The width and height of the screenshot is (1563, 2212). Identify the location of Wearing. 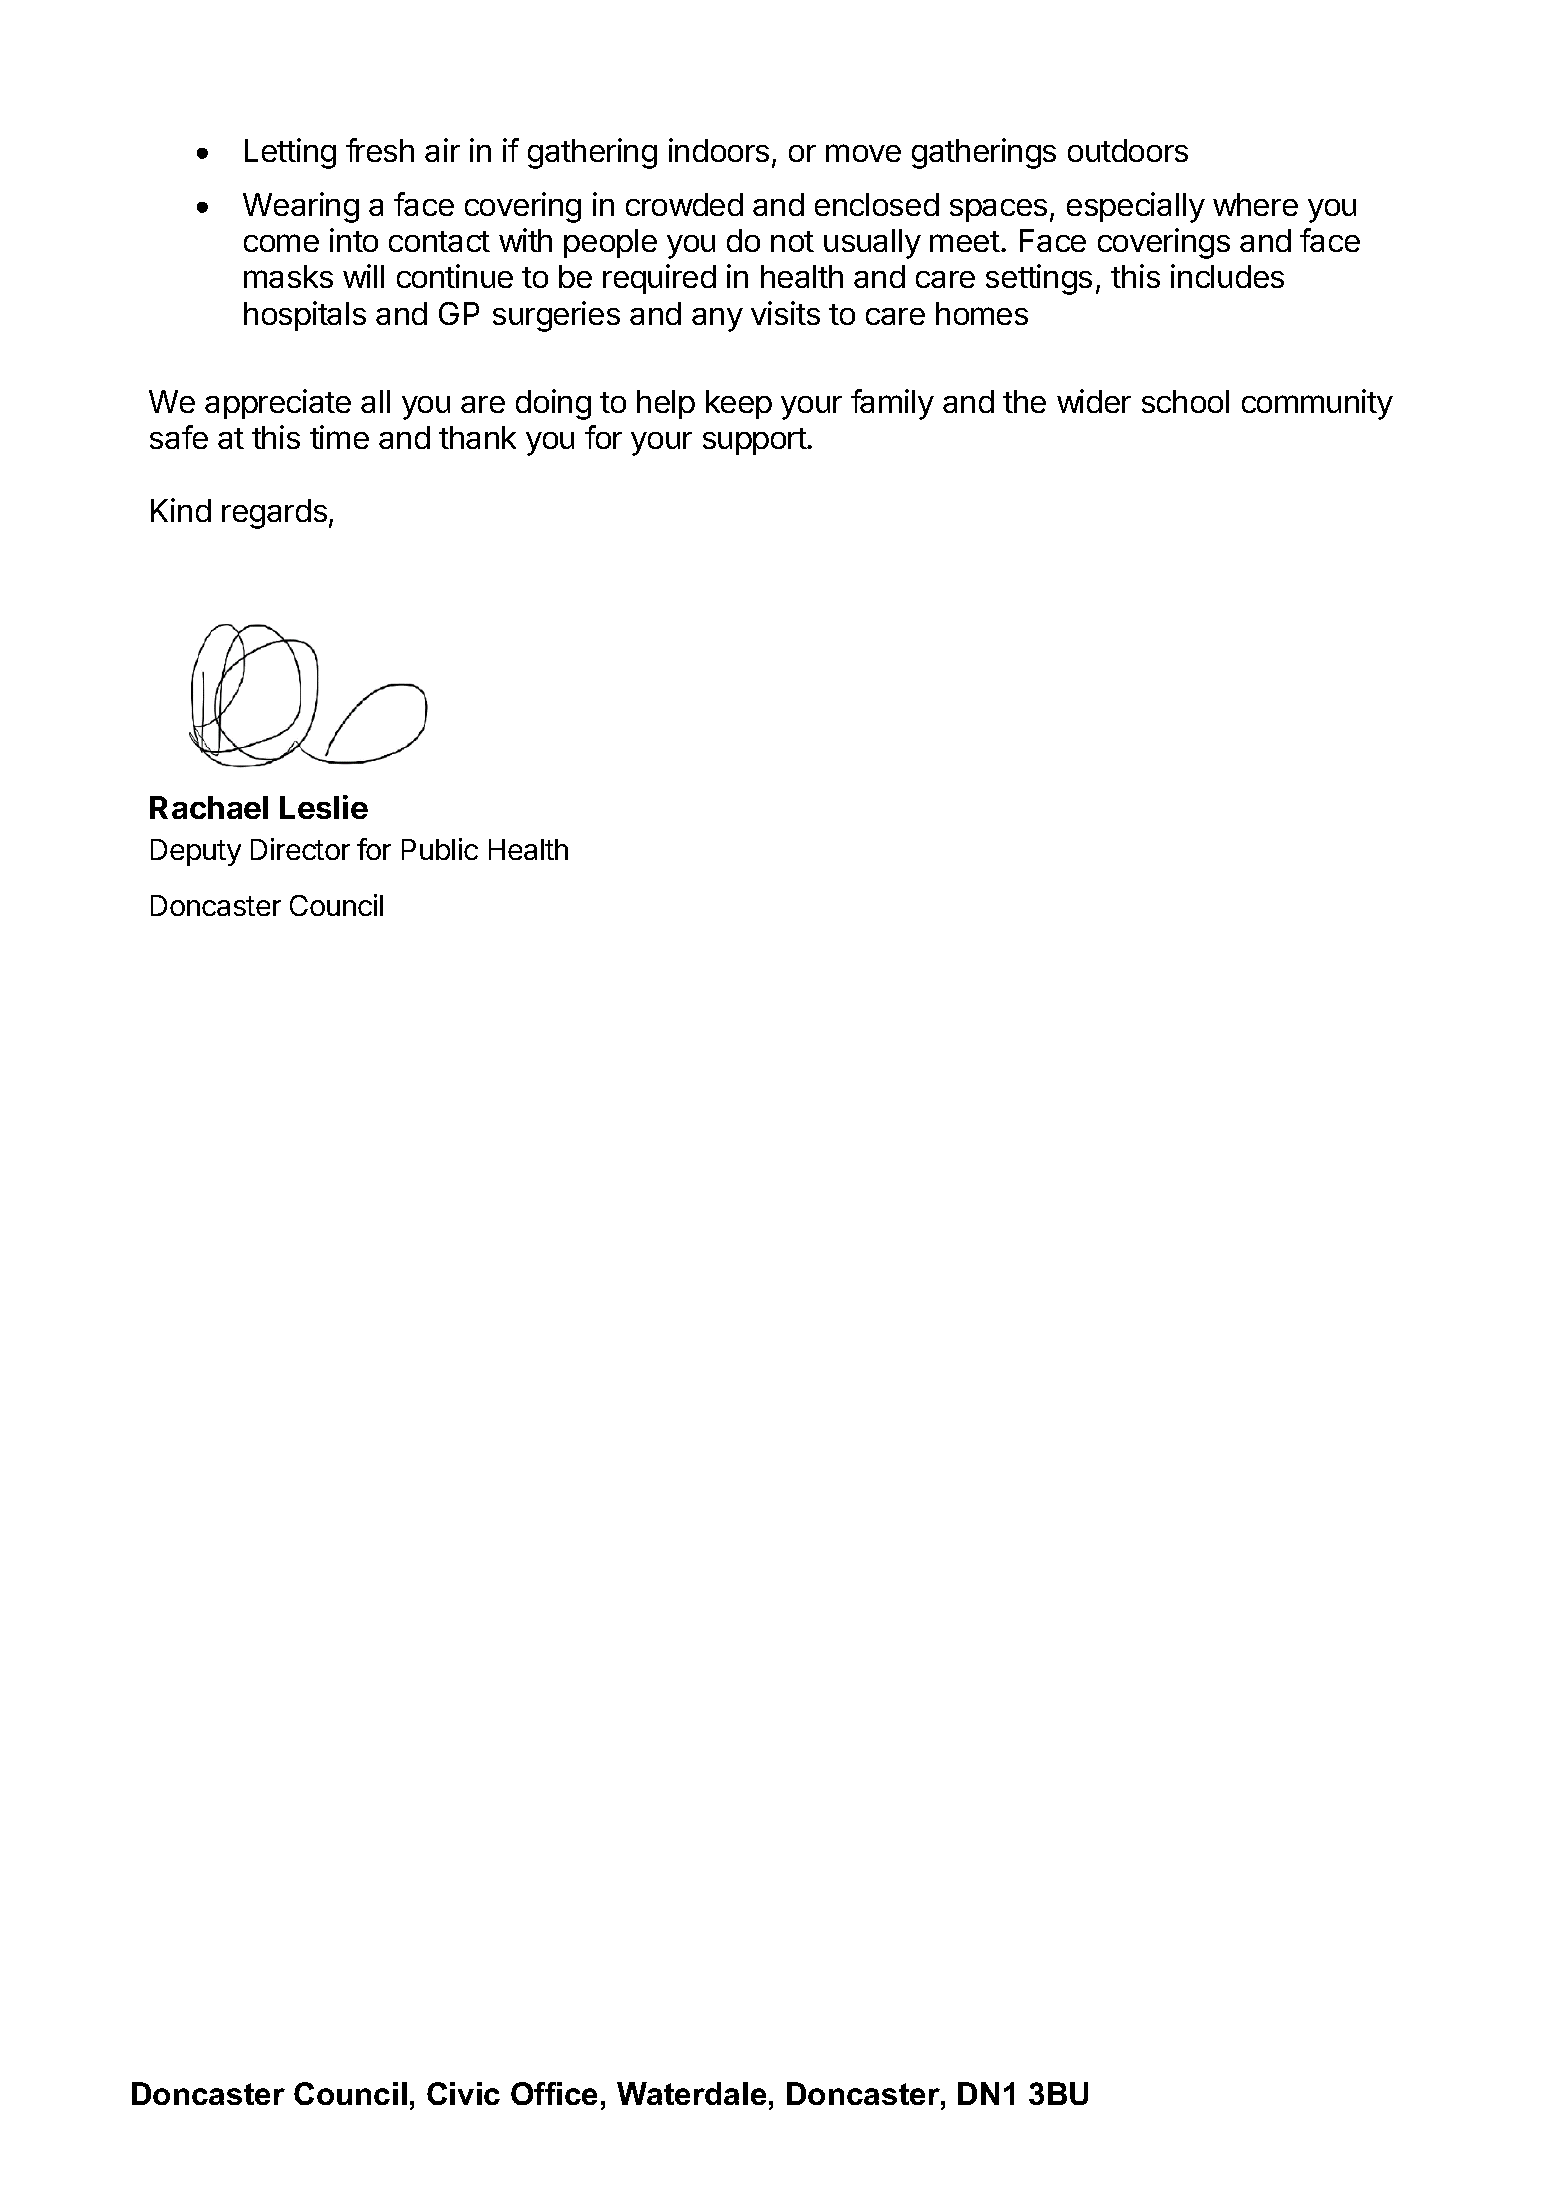
(301, 207).
